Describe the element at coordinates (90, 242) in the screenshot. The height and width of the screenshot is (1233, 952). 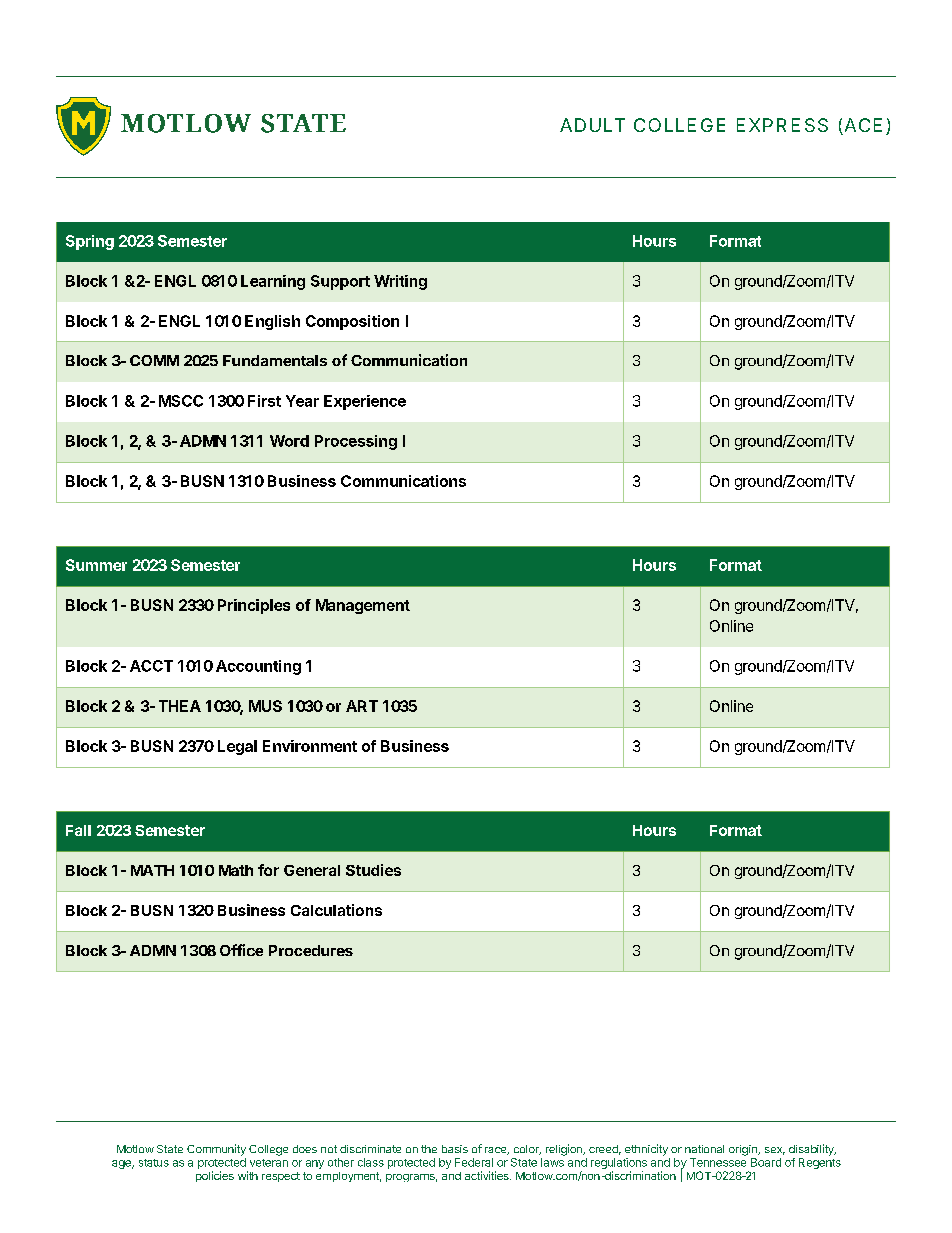
I see `Spring` at that location.
